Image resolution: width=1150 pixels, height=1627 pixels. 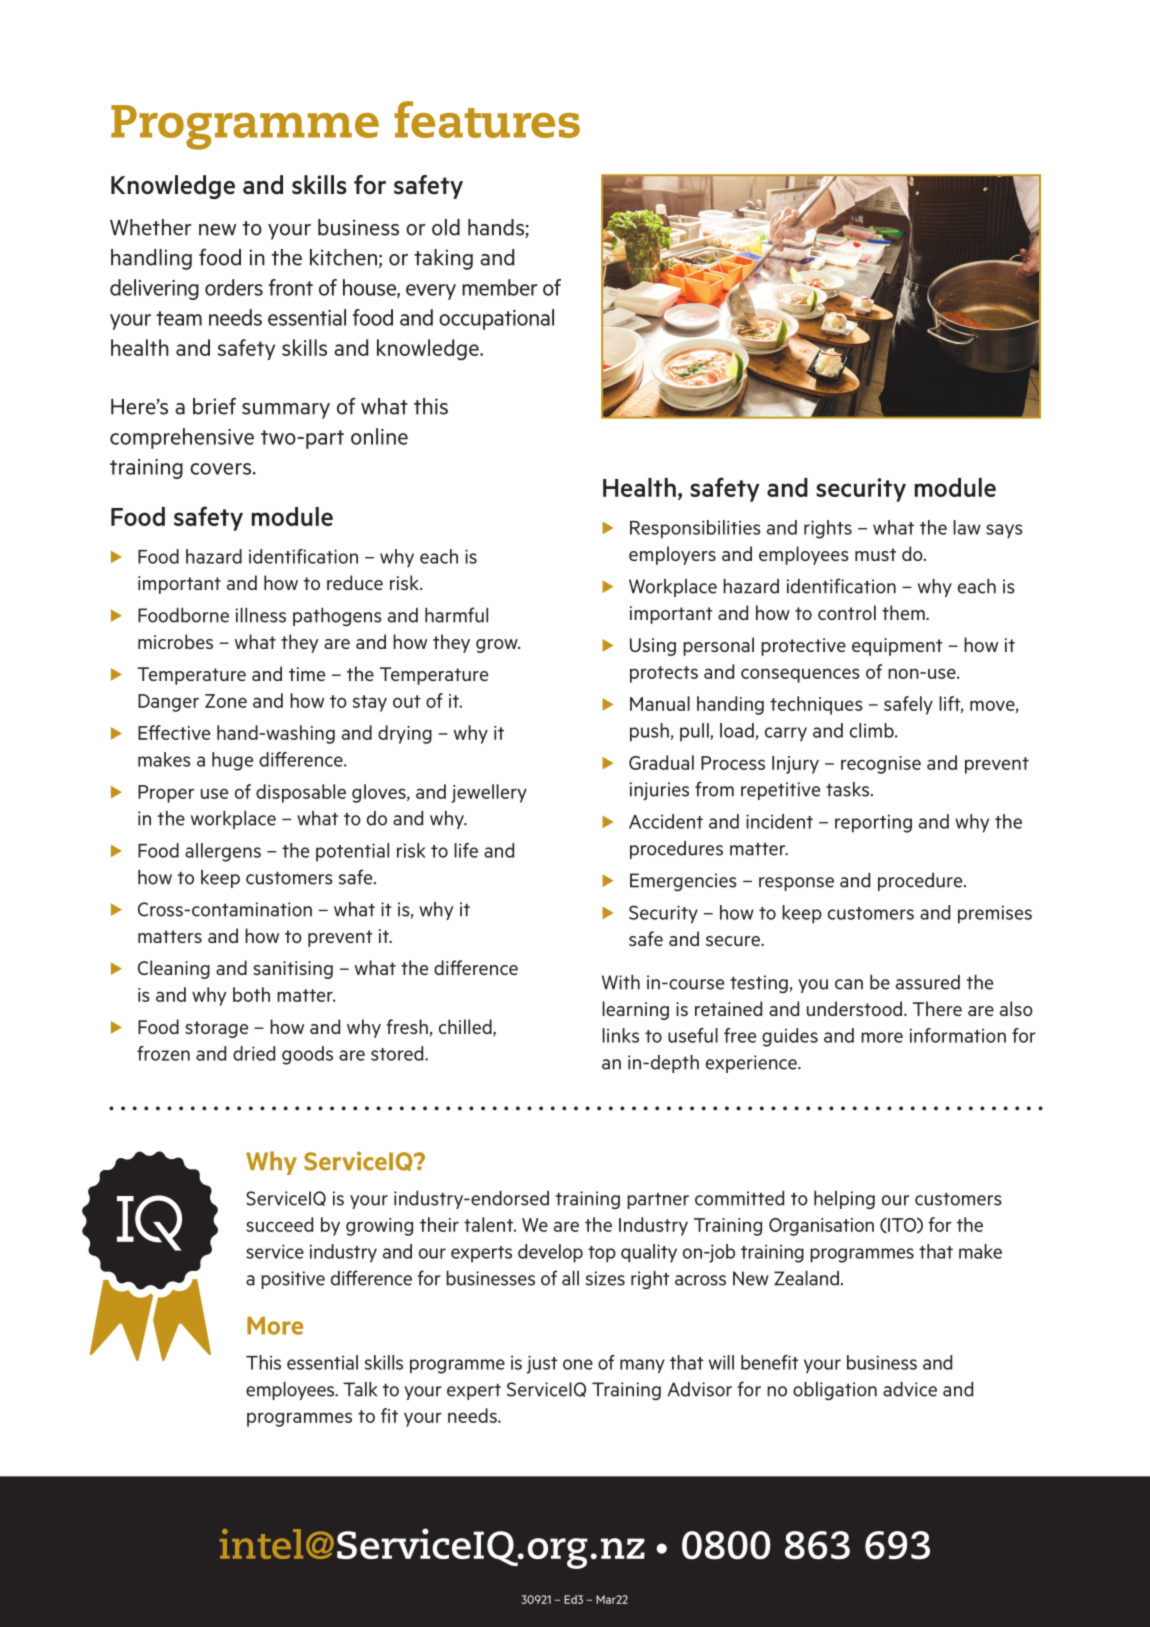 What do you see at coordinates (683, 882) in the screenshot?
I see `Emergencies` at bounding box center [683, 882].
